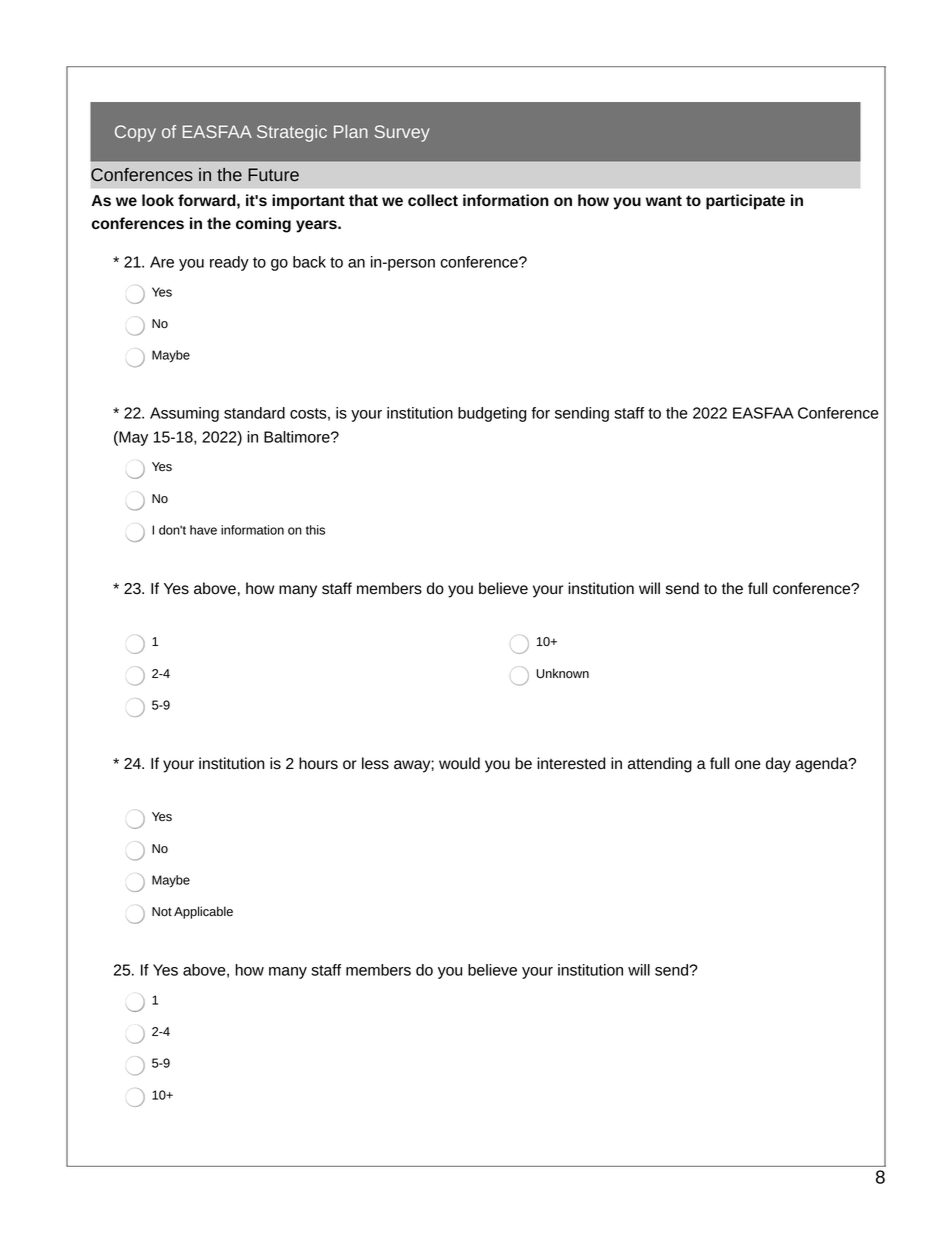 This screenshot has height=1233, width=952. I want to click on have, so click(203, 530).
